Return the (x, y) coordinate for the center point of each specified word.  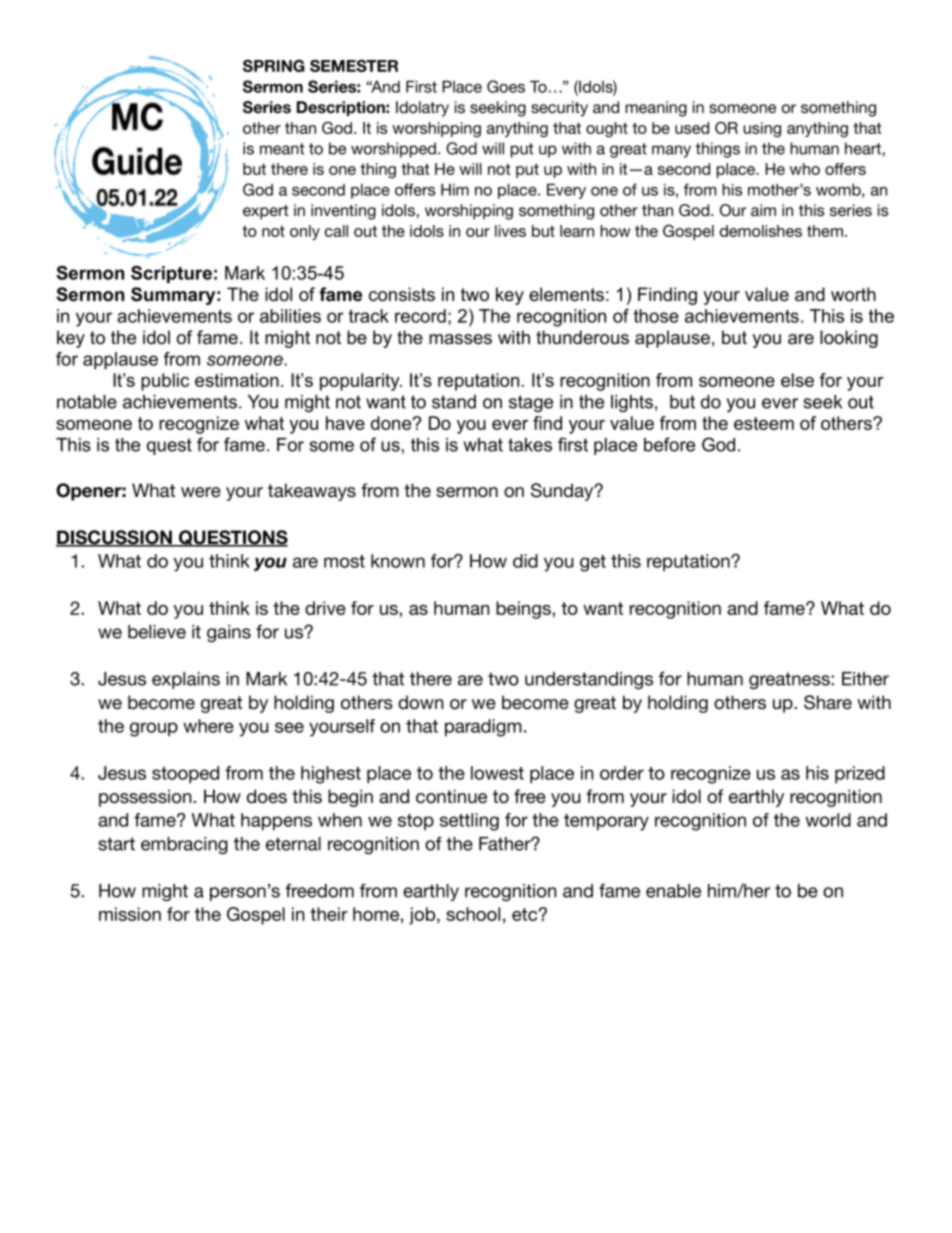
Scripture (171, 274)
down (420, 702)
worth (853, 294)
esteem (764, 423)
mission (130, 914)
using (762, 129)
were (201, 492)
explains (186, 680)
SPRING (274, 66)
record (420, 316)
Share (828, 702)
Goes (506, 86)
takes (530, 445)
